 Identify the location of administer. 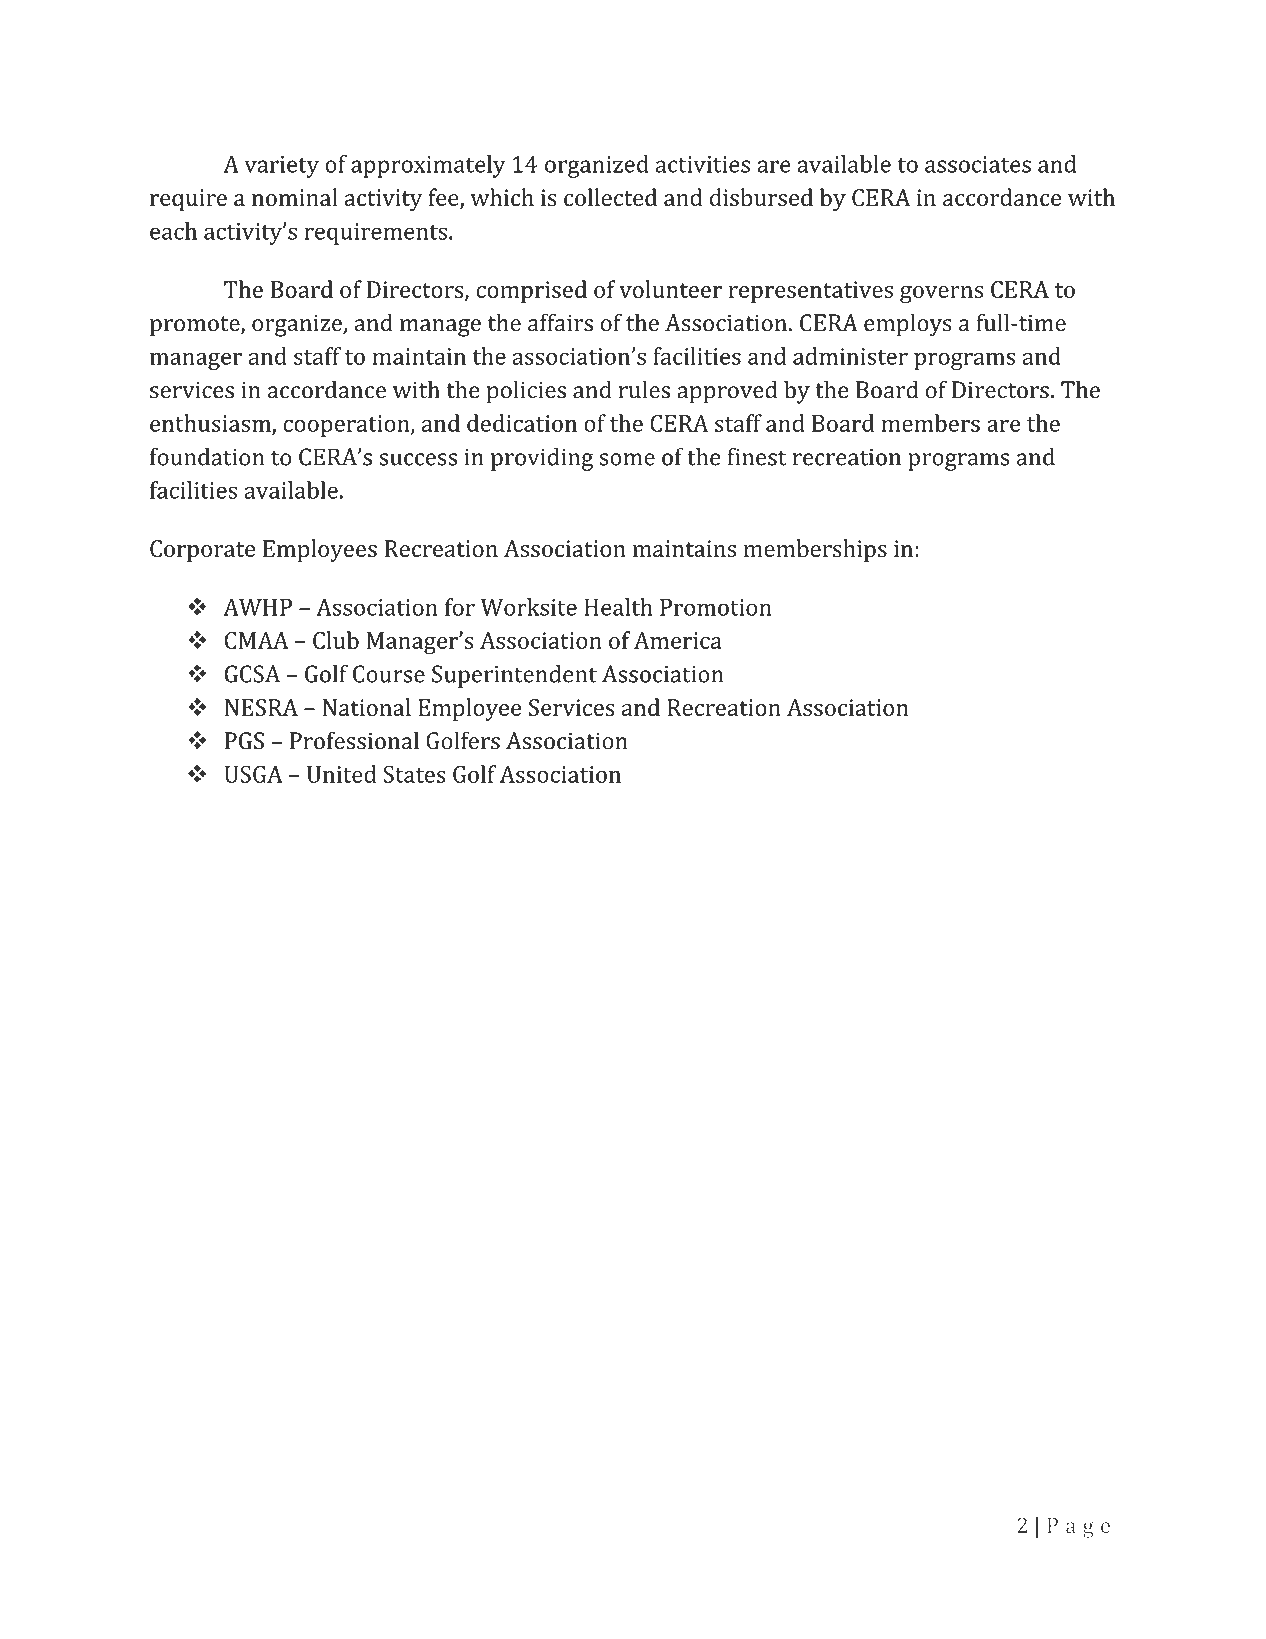
(850, 356).
